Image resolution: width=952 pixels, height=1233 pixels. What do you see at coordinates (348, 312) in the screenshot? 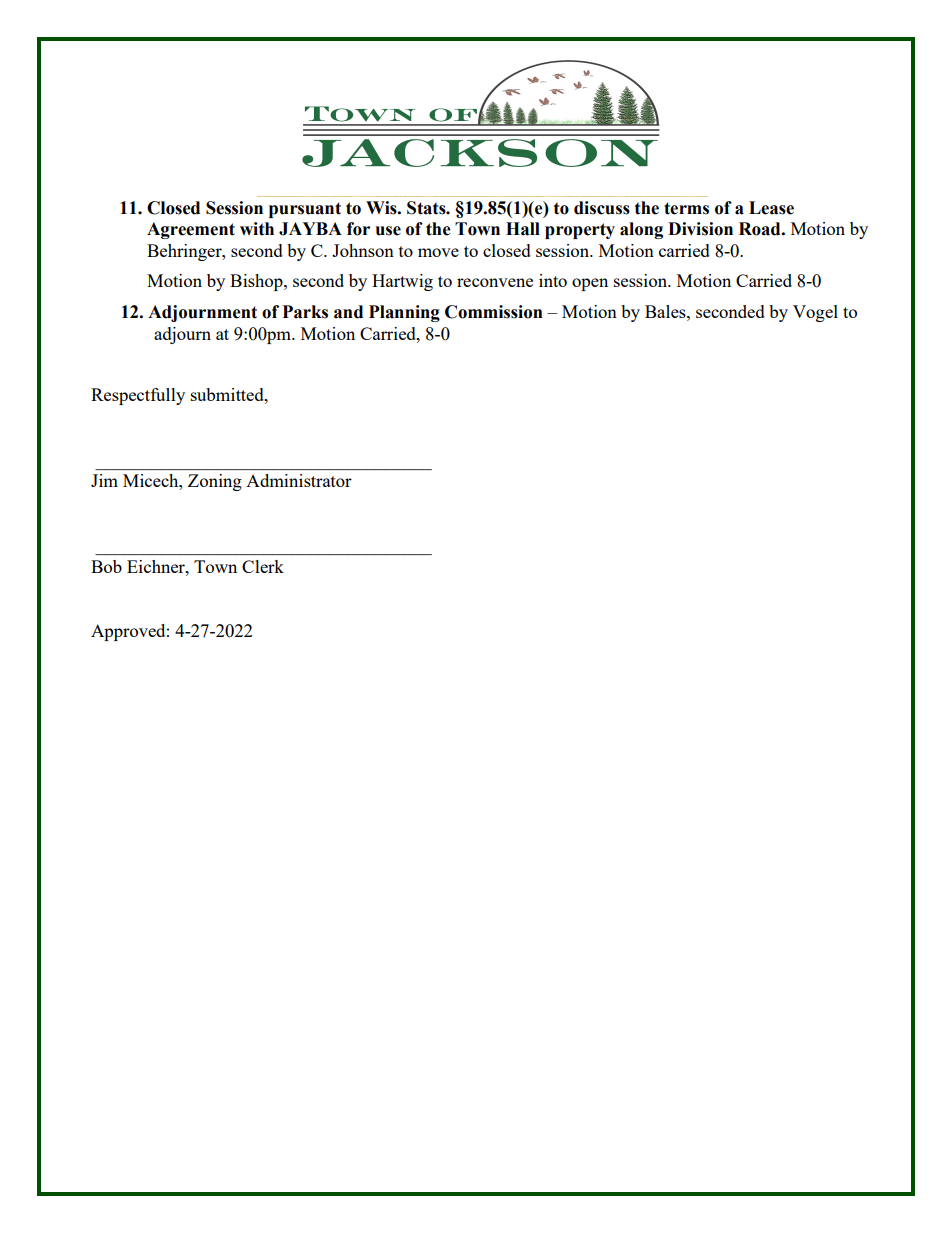
I see `and` at bounding box center [348, 312].
